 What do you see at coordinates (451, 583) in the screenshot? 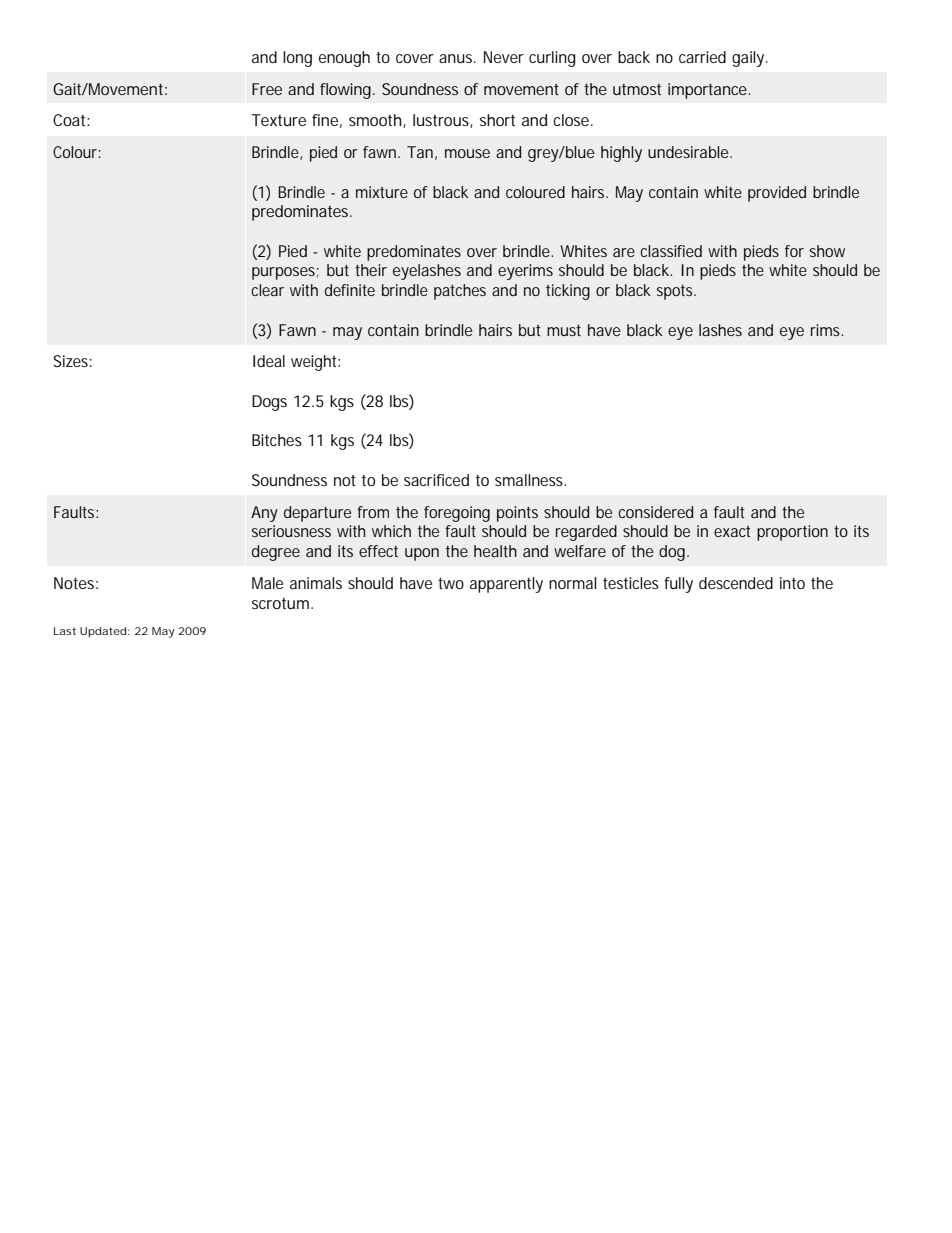
I see `two` at bounding box center [451, 583].
